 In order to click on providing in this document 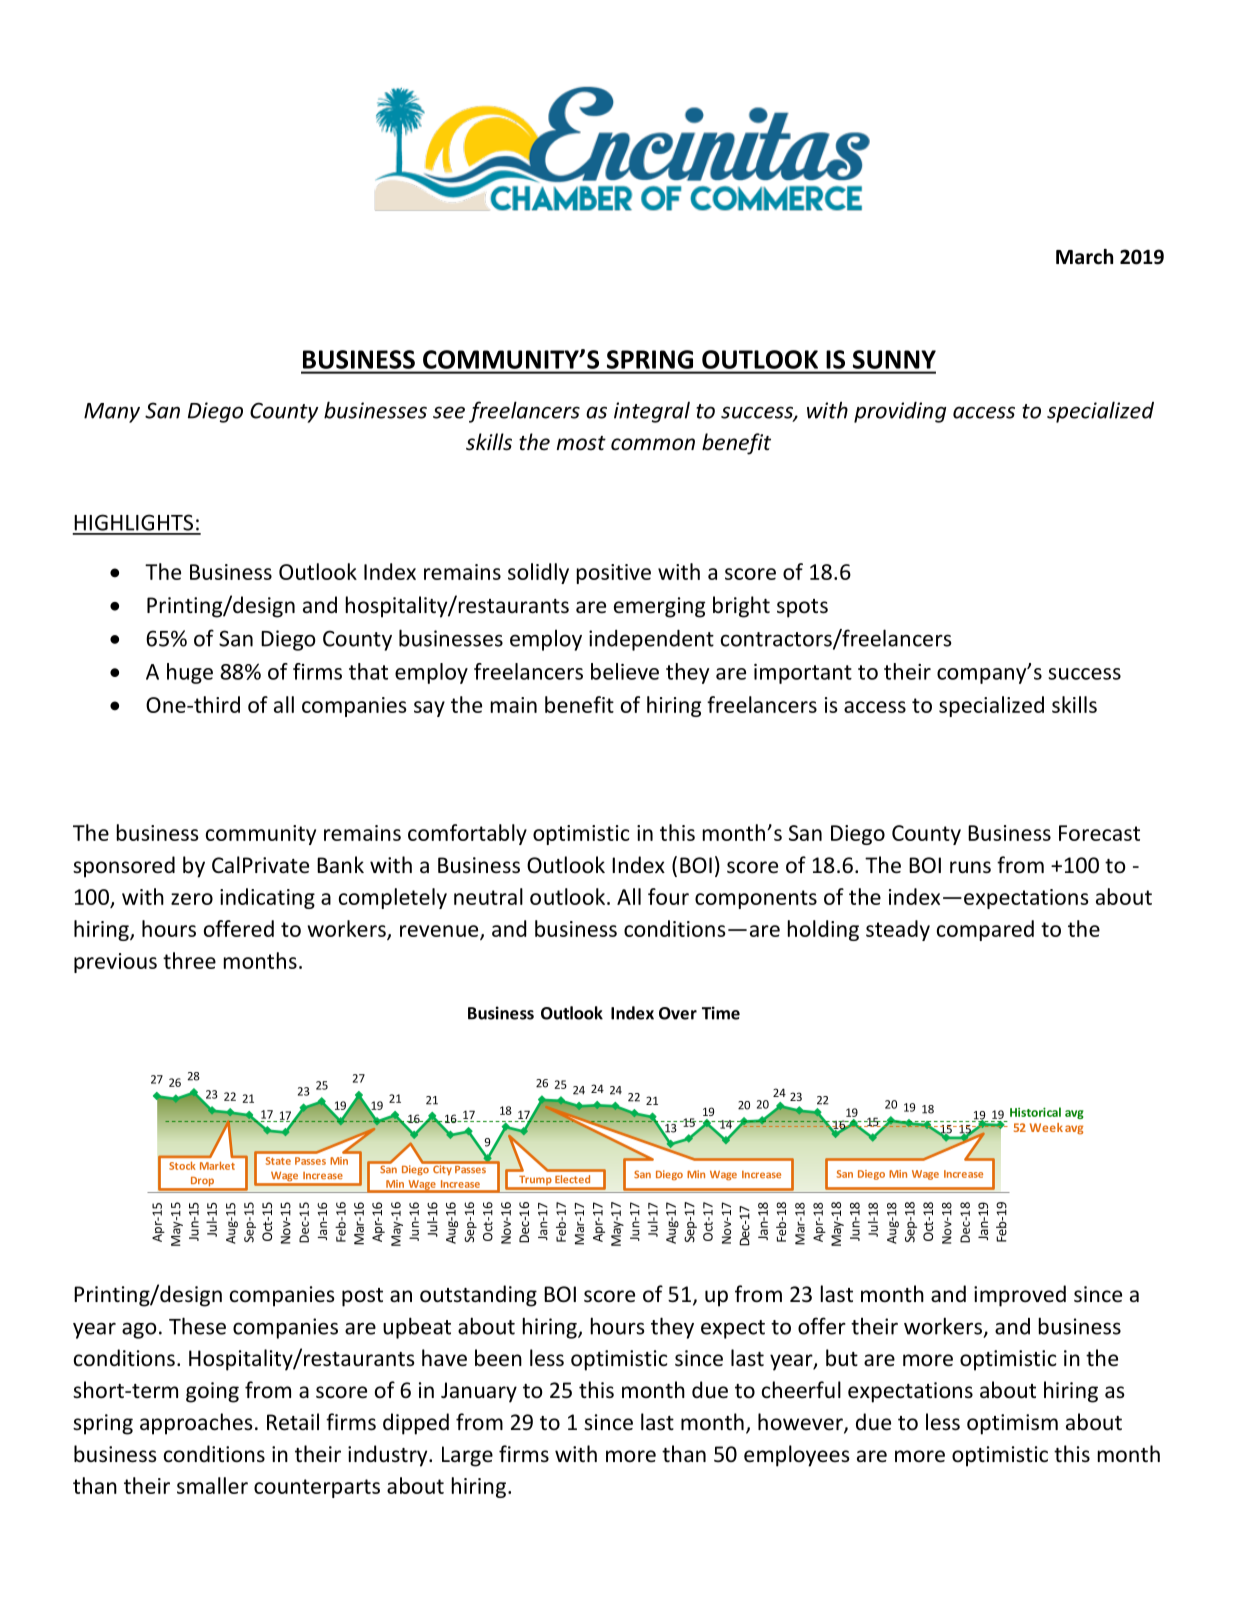, I will do `click(900, 412)`.
